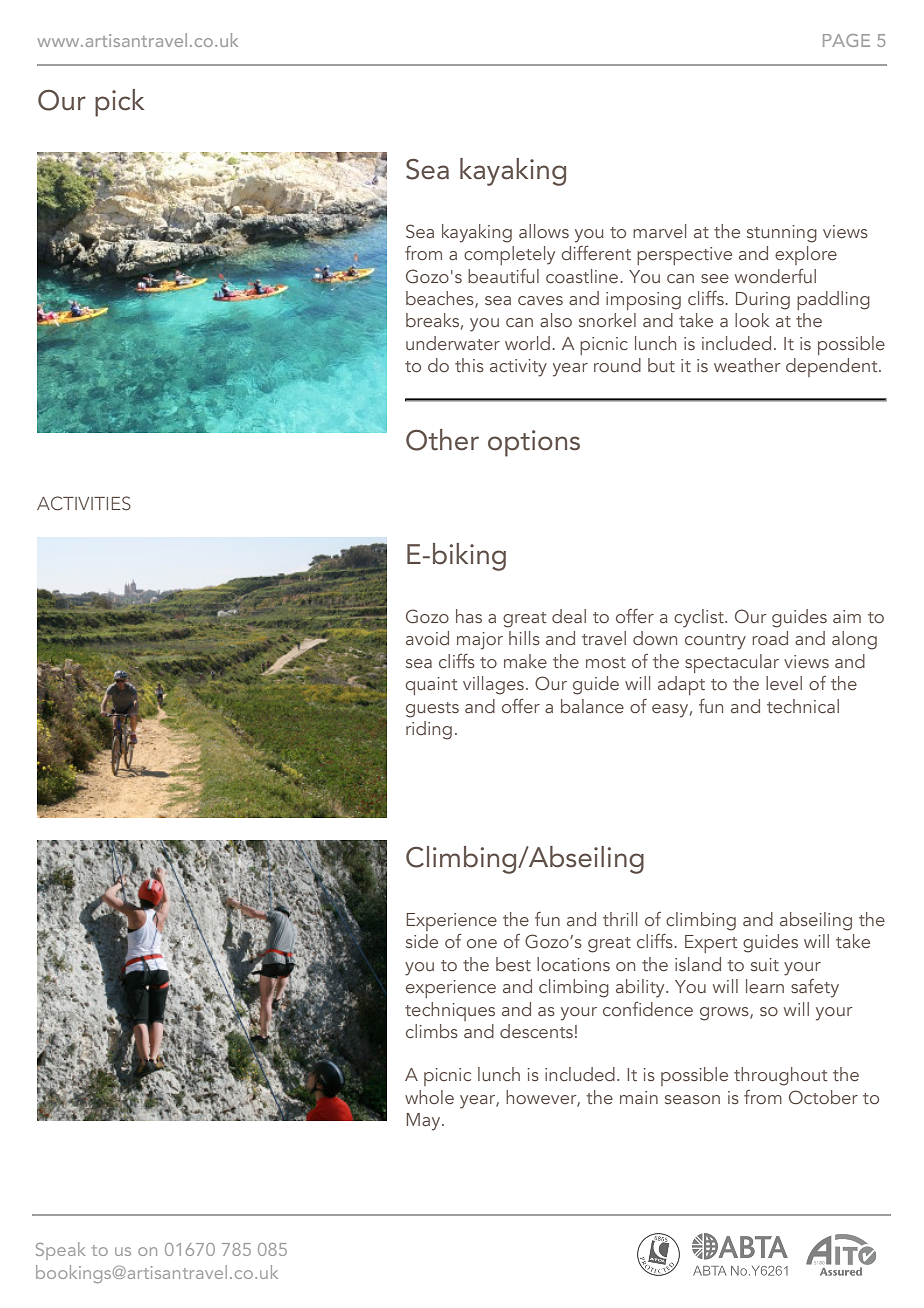  What do you see at coordinates (770, 638) in the screenshot?
I see `road` at bounding box center [770, 638].
